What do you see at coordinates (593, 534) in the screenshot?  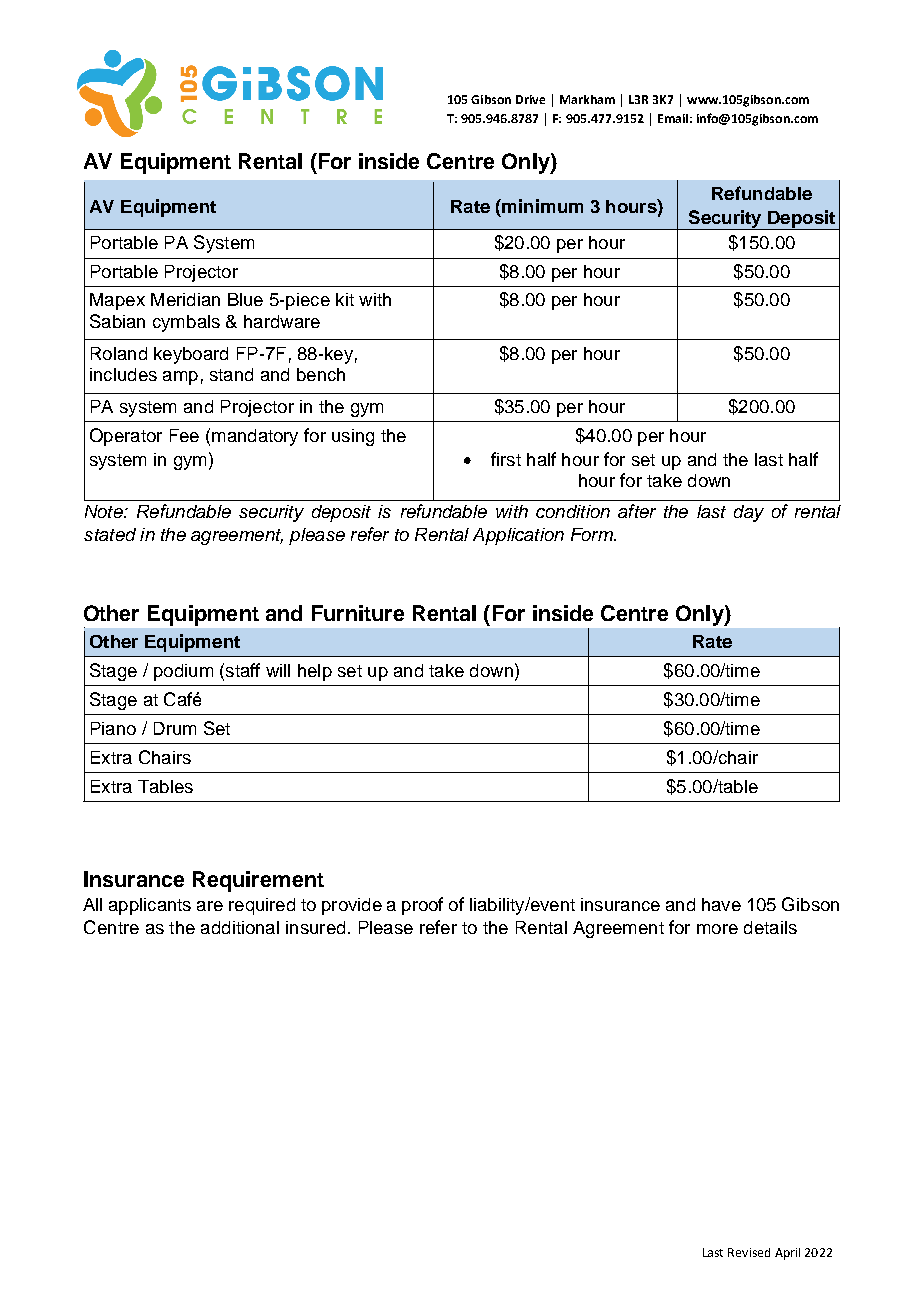 I see `Form` at bounding box center [593, 534].
